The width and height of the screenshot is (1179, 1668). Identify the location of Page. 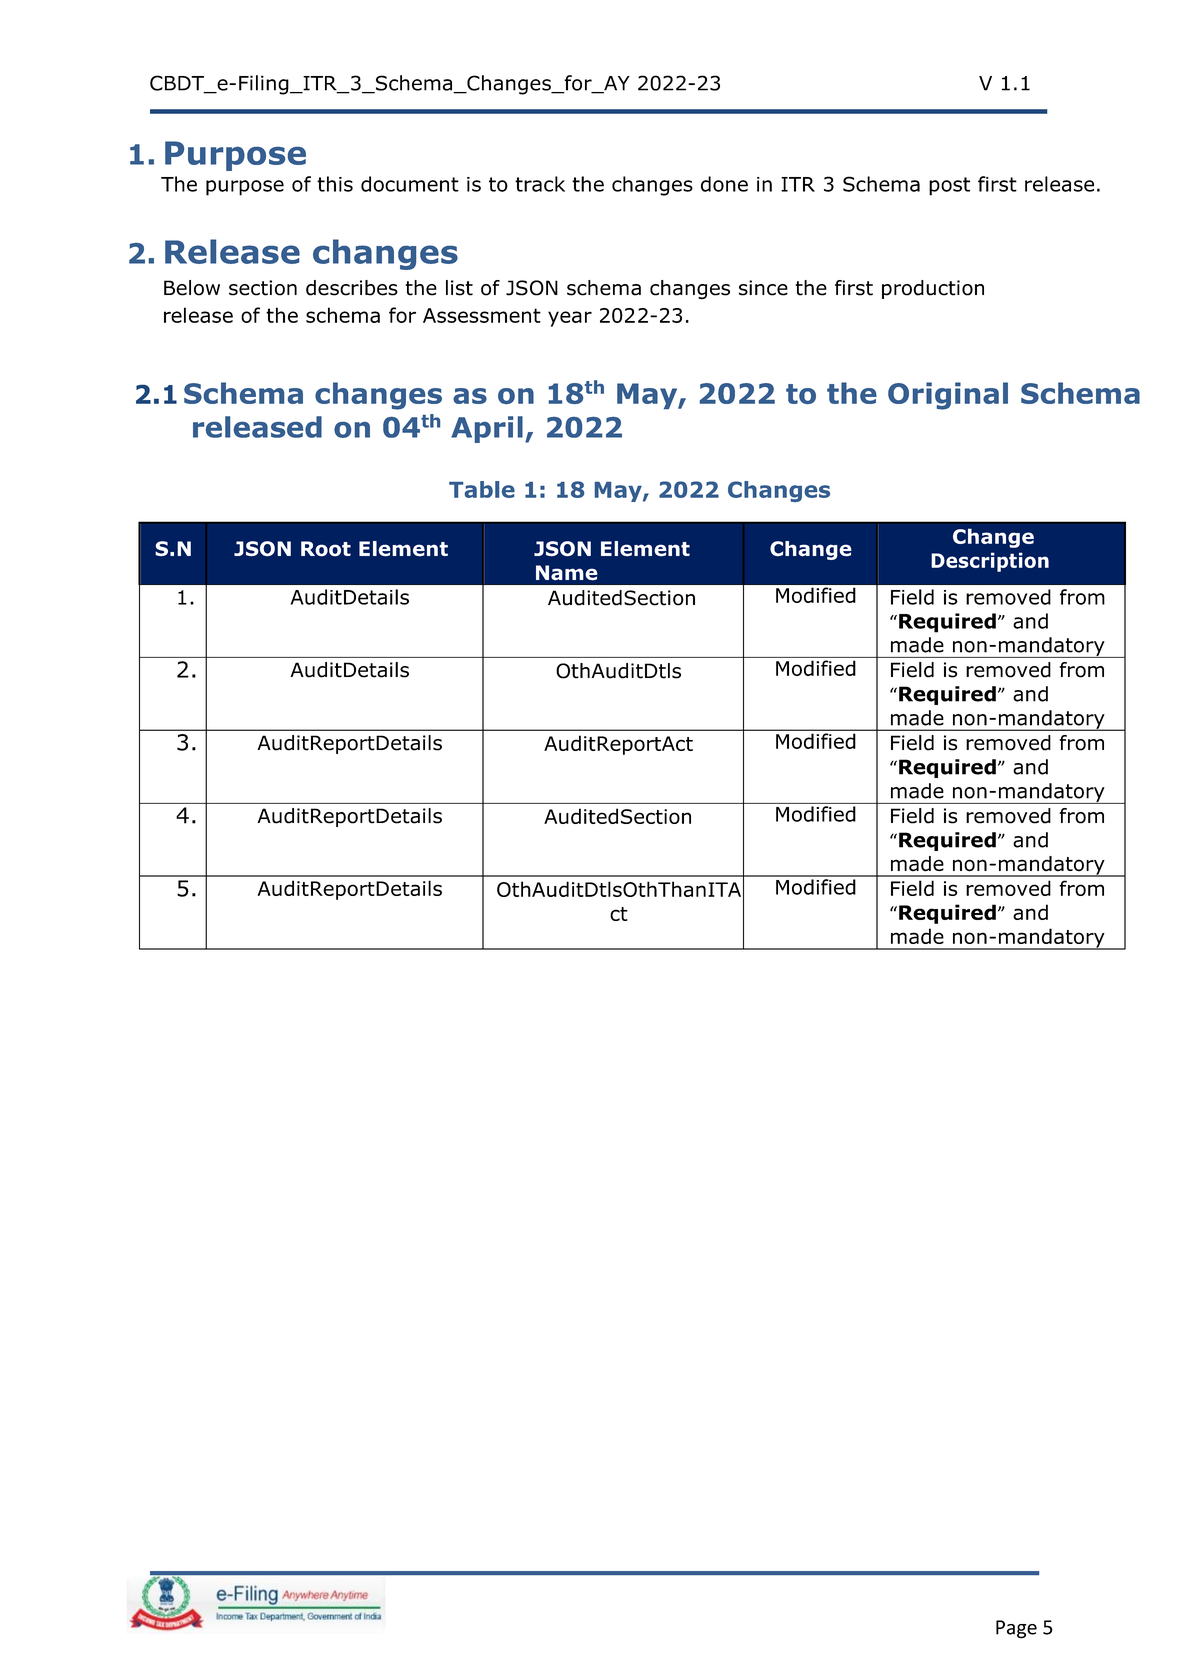
(1016, 1629).
